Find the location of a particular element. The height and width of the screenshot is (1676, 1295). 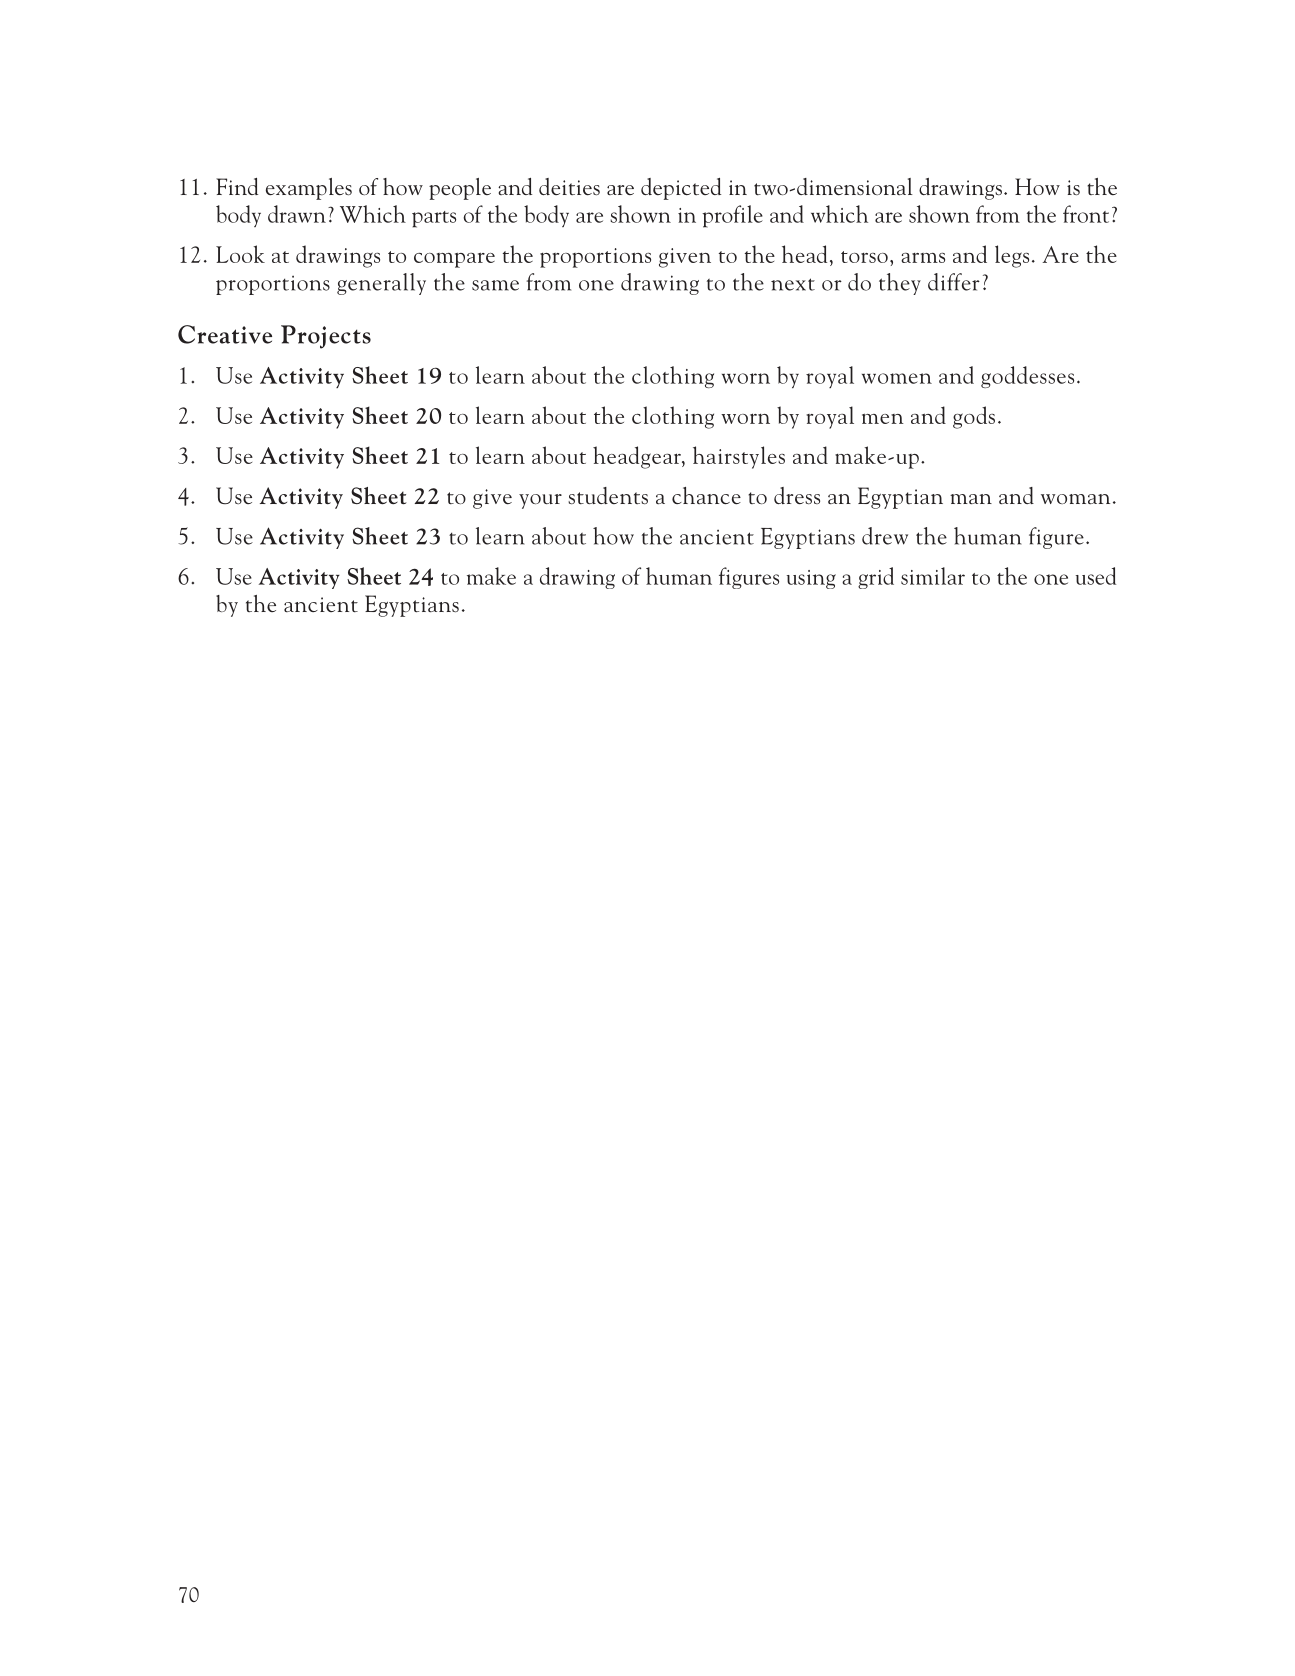

woman is located at coordinates (1075, 499).
